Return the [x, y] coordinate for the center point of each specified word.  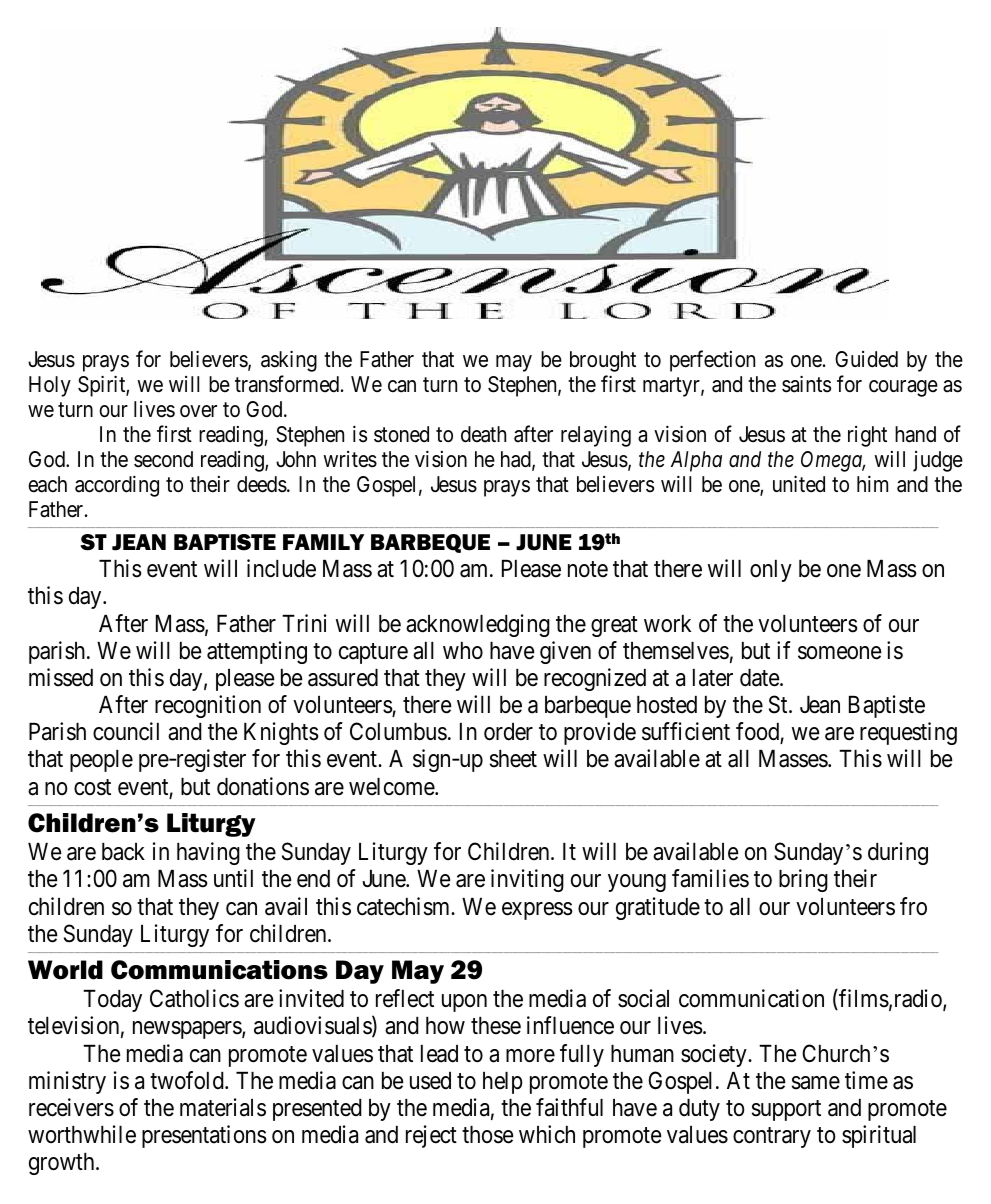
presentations [204, 1136]
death [483, 434]
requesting [908, 733]
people [101, 761]
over [198, 411]
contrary [772, 1137]
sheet [513, 759]
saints [806, 384]
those [488, 1135]
